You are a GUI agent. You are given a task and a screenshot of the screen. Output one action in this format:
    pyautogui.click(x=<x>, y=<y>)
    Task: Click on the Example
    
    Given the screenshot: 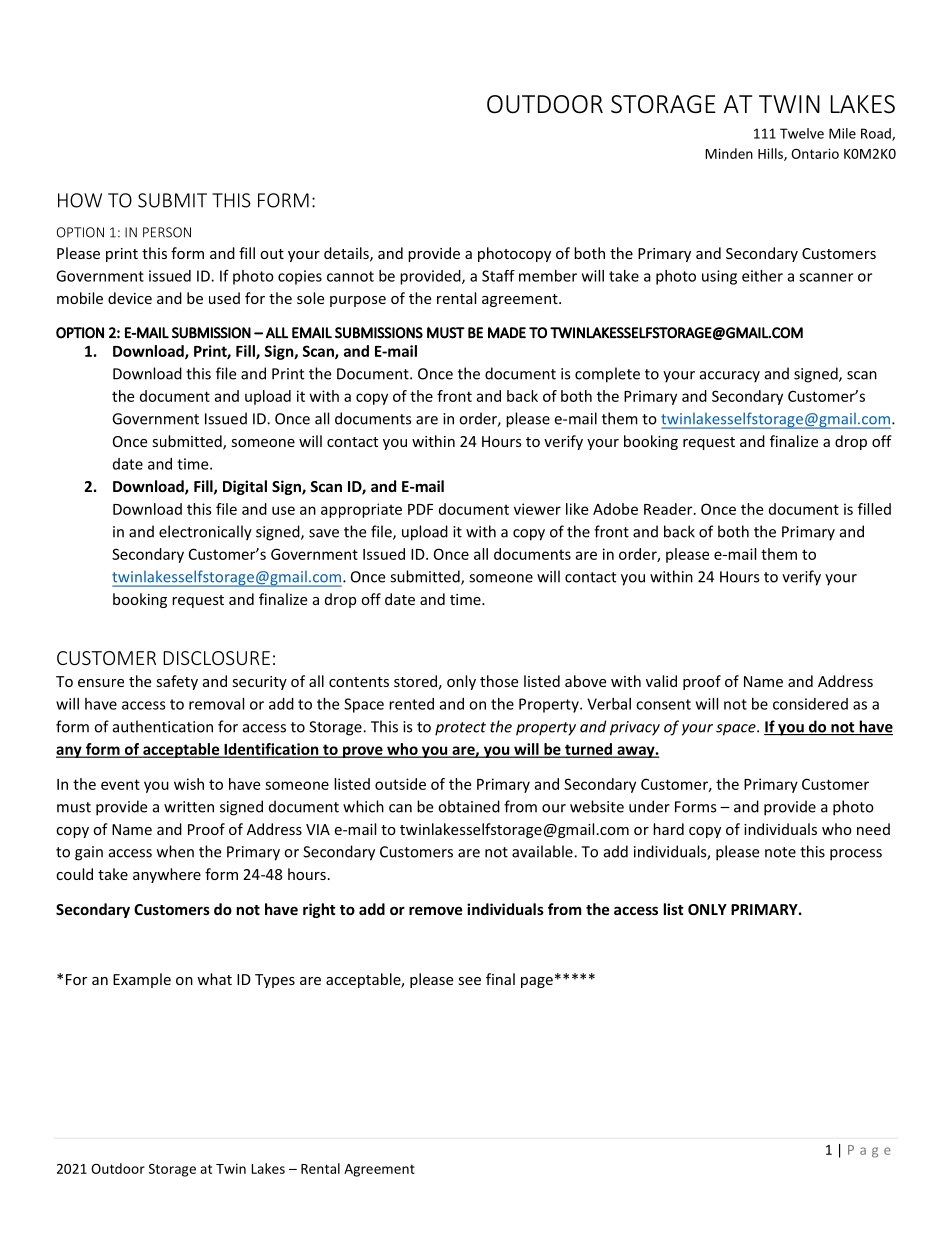 What is the action you would take?
    pyautogui.click(x=142, y=980)
